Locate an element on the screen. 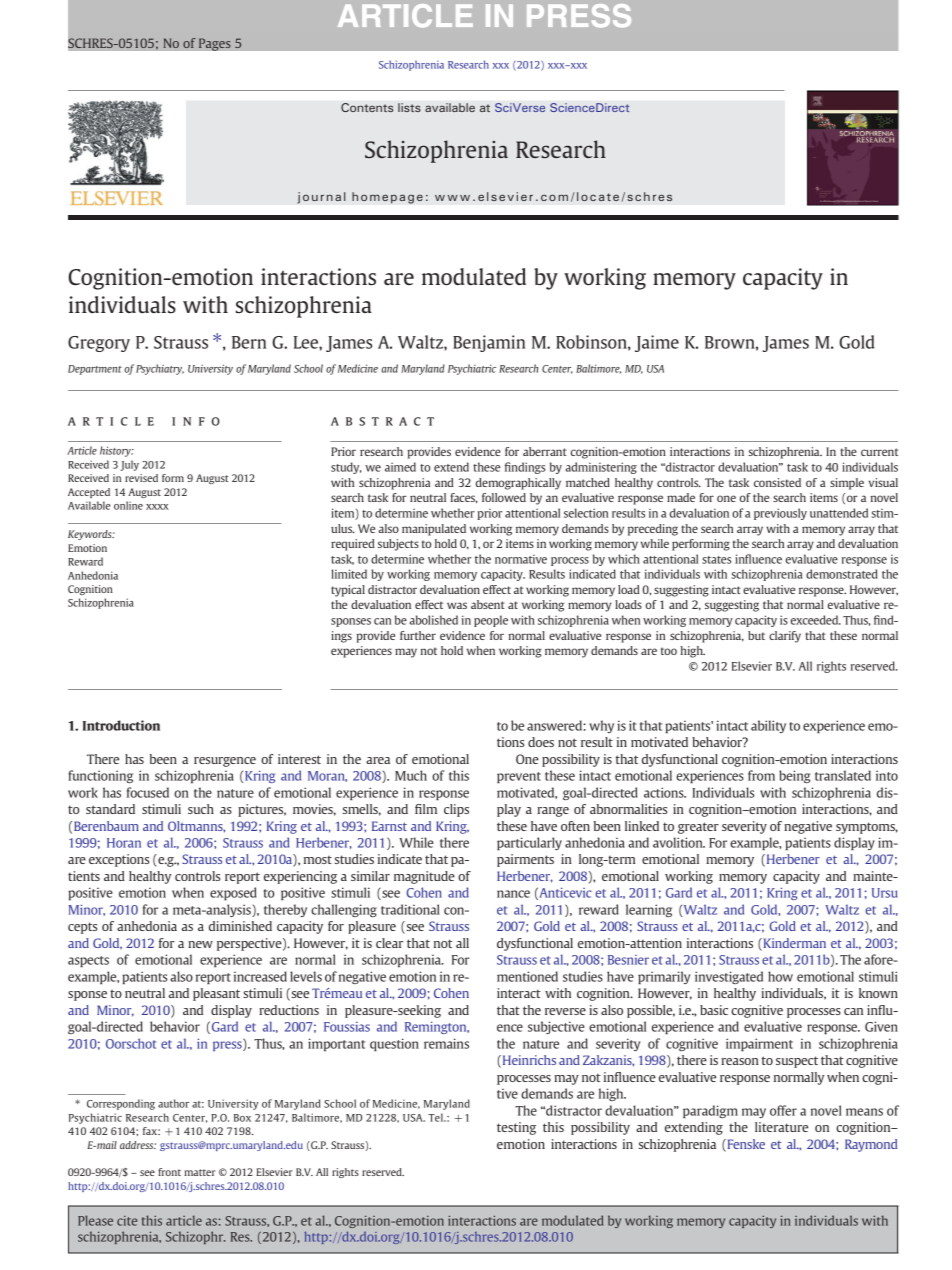  people is located at coordinates (491, 621).
